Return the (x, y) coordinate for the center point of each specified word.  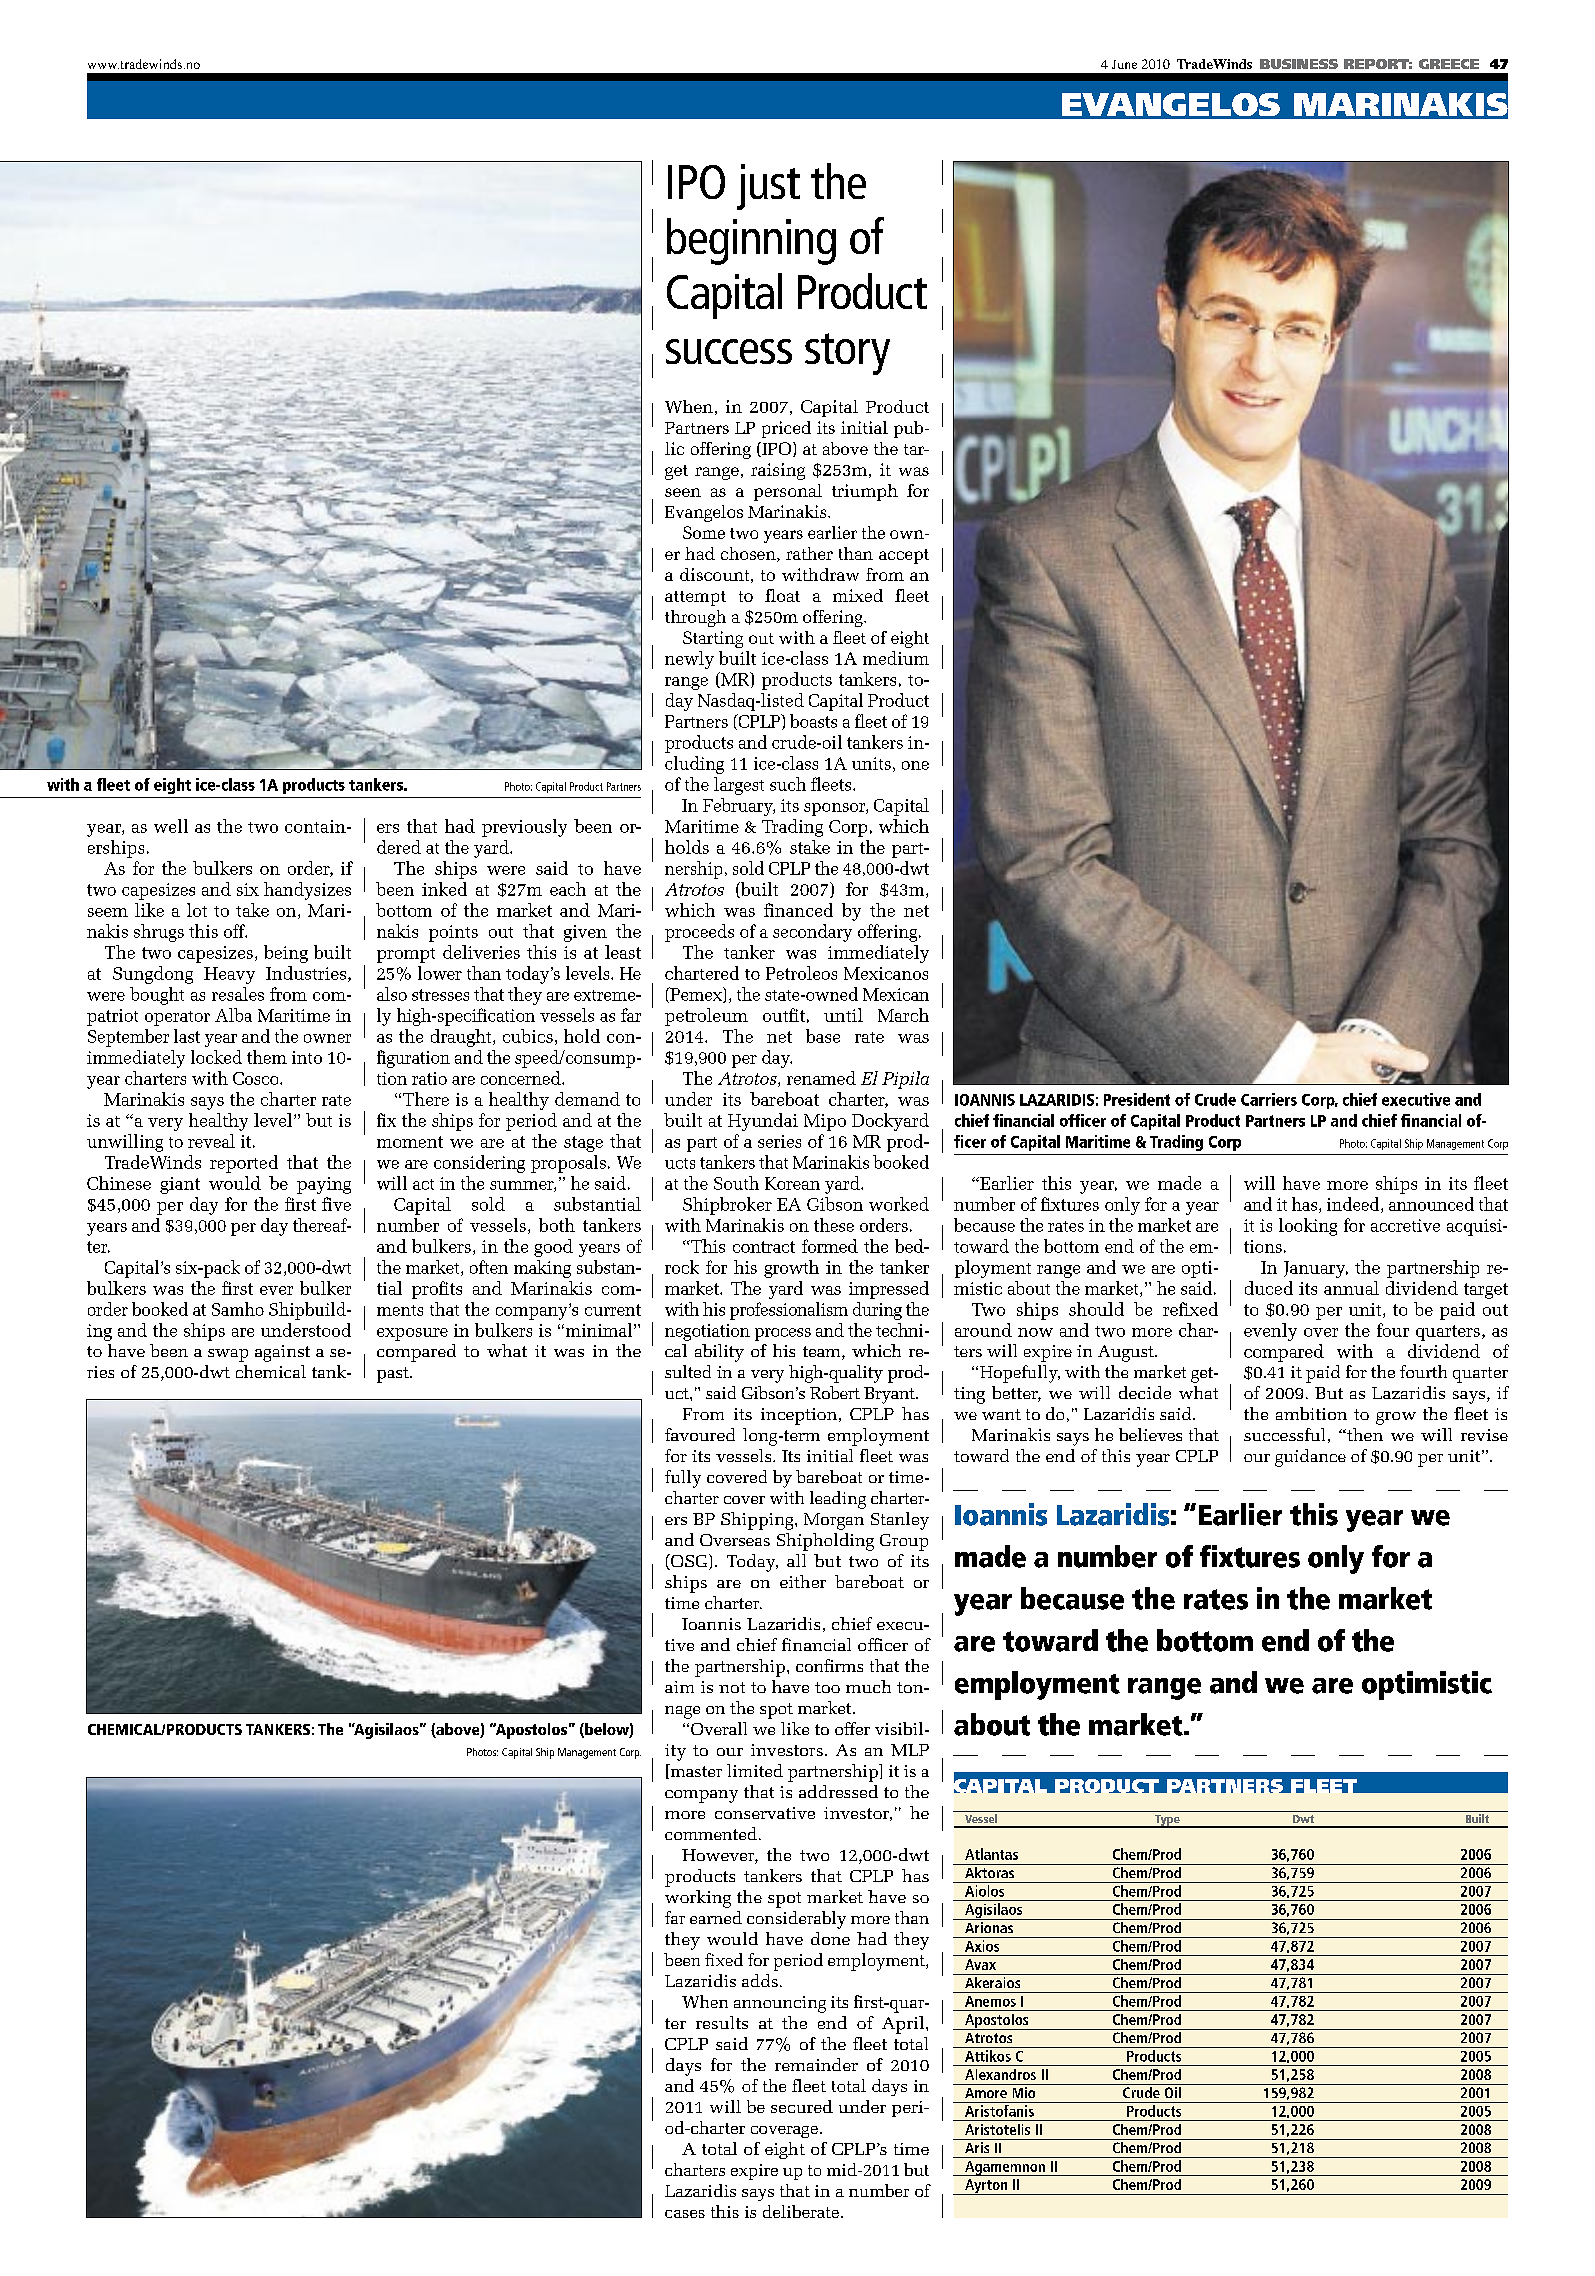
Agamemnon (1005, 2168)
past (394, 1375)
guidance (1310, 1458)
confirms (829, 1665)
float (782, 595)
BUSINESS (1299, 64)
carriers (1269, 1099)
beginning (751, 241)
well (171, 826)
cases (685, 2214)
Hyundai (763, 1122)
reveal (211, 1141)
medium (896, 658)
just (768, 187)
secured (802, 2106)
